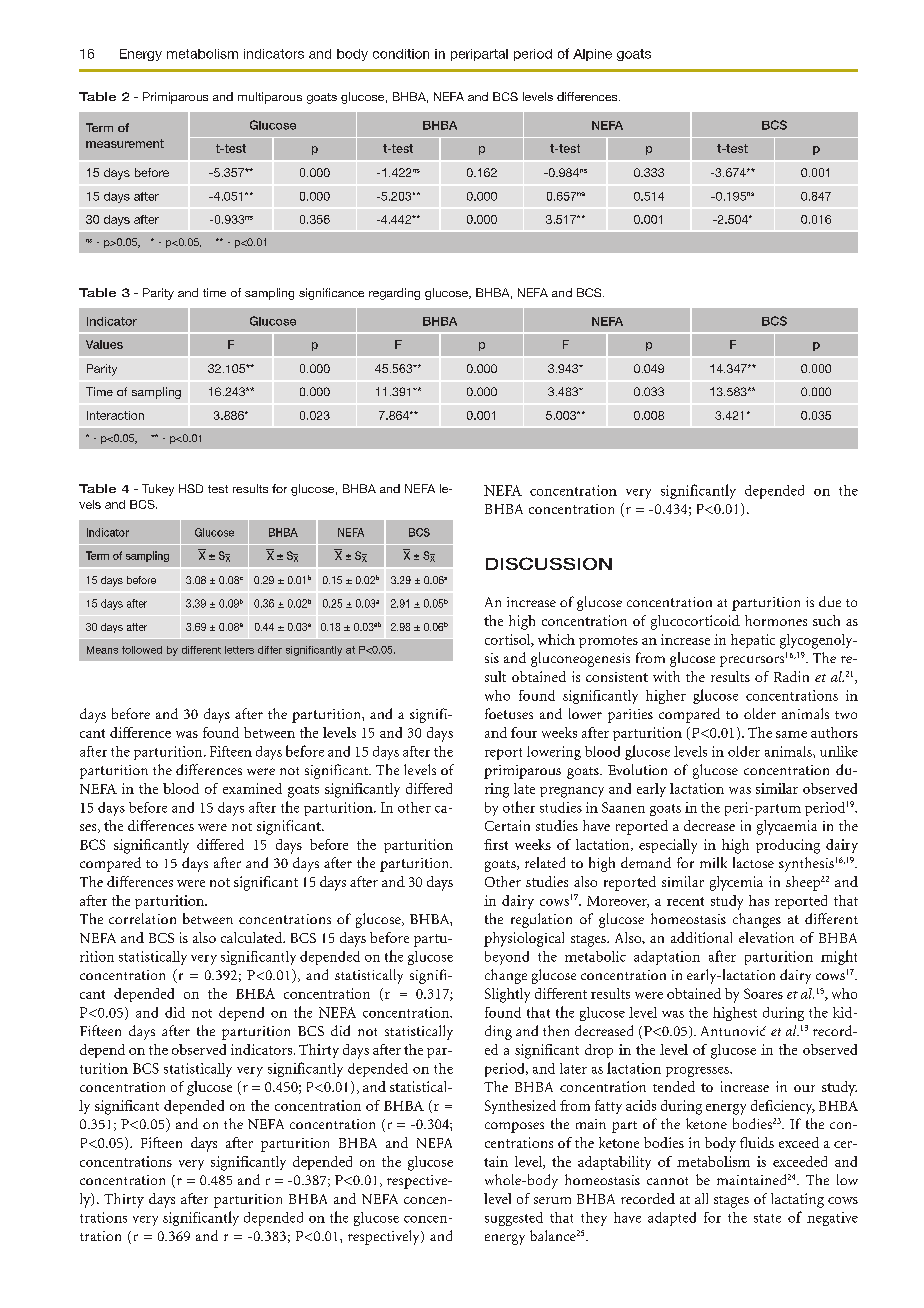  I want to click on condition, so click(401, 54).
